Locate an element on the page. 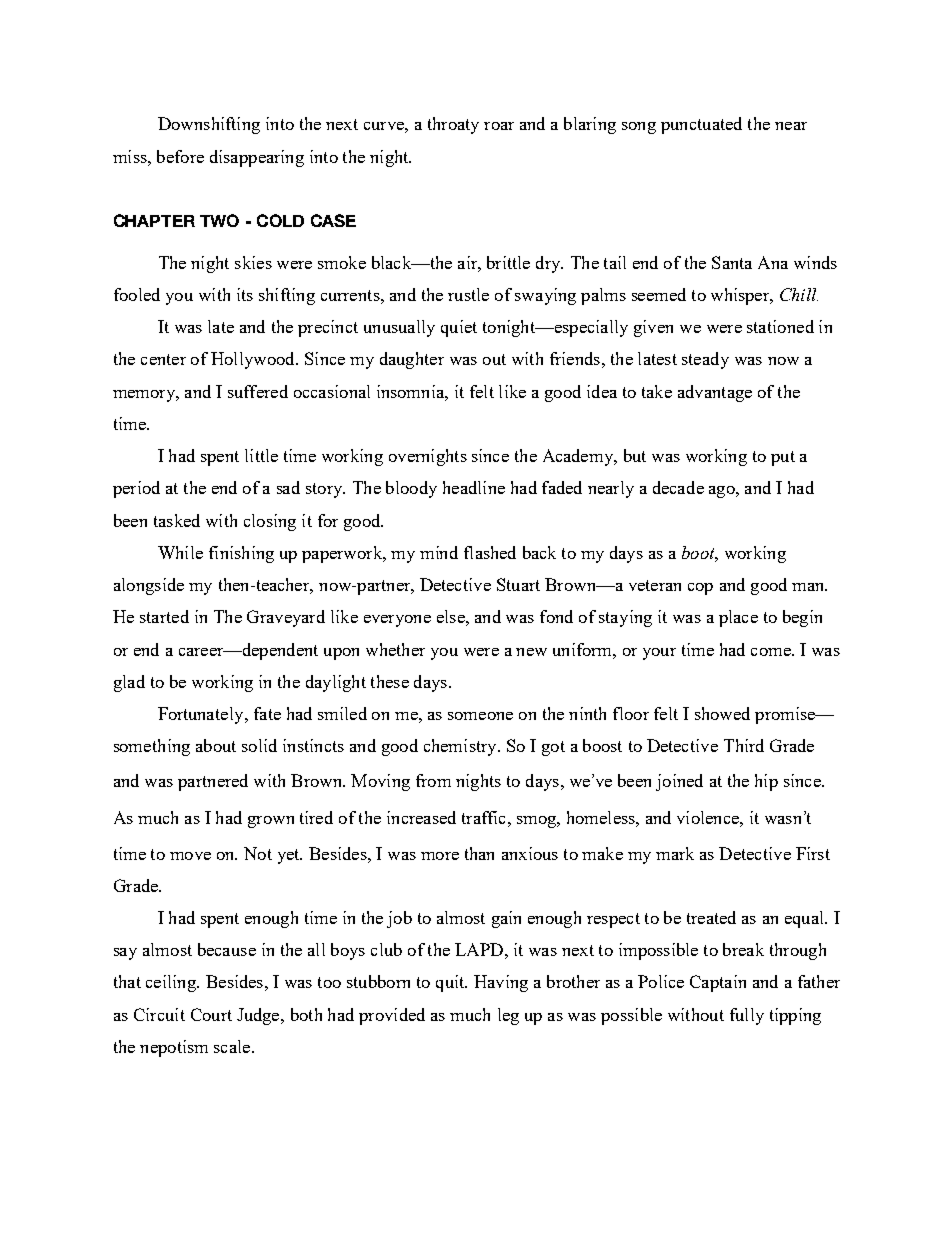 The image size is (952, 1233). Court is located at coordinates (211, 1014).
